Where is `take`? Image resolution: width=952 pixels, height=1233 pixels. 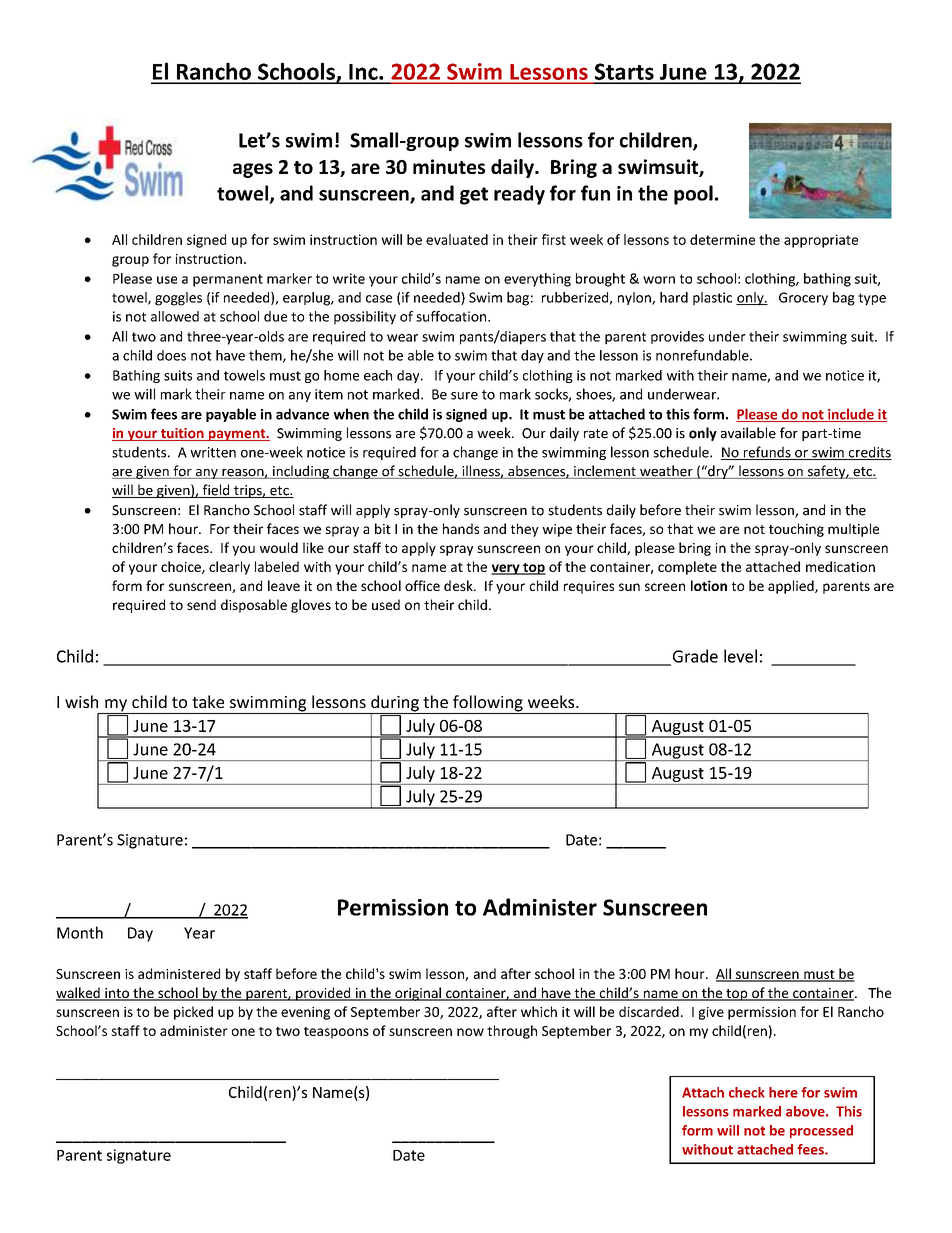 take is located at coordinates (208, 701).
